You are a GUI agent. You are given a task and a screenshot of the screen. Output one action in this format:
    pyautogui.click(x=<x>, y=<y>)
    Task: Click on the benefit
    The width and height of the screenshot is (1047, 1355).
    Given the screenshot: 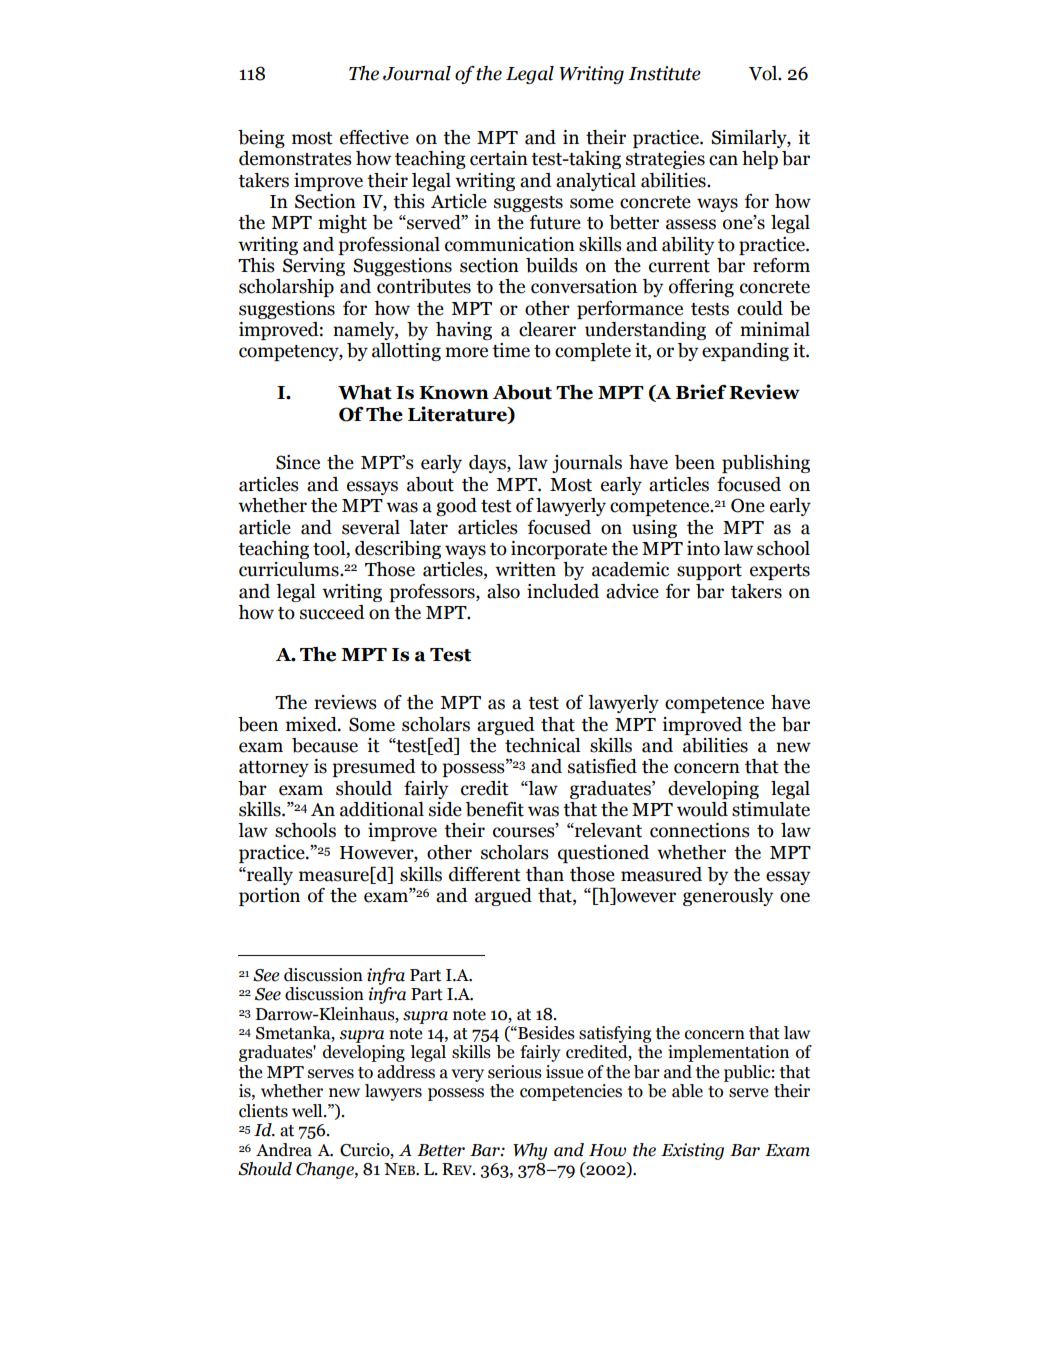 What is the action you would take?
    pyautogui.click(x=495, y=809)
